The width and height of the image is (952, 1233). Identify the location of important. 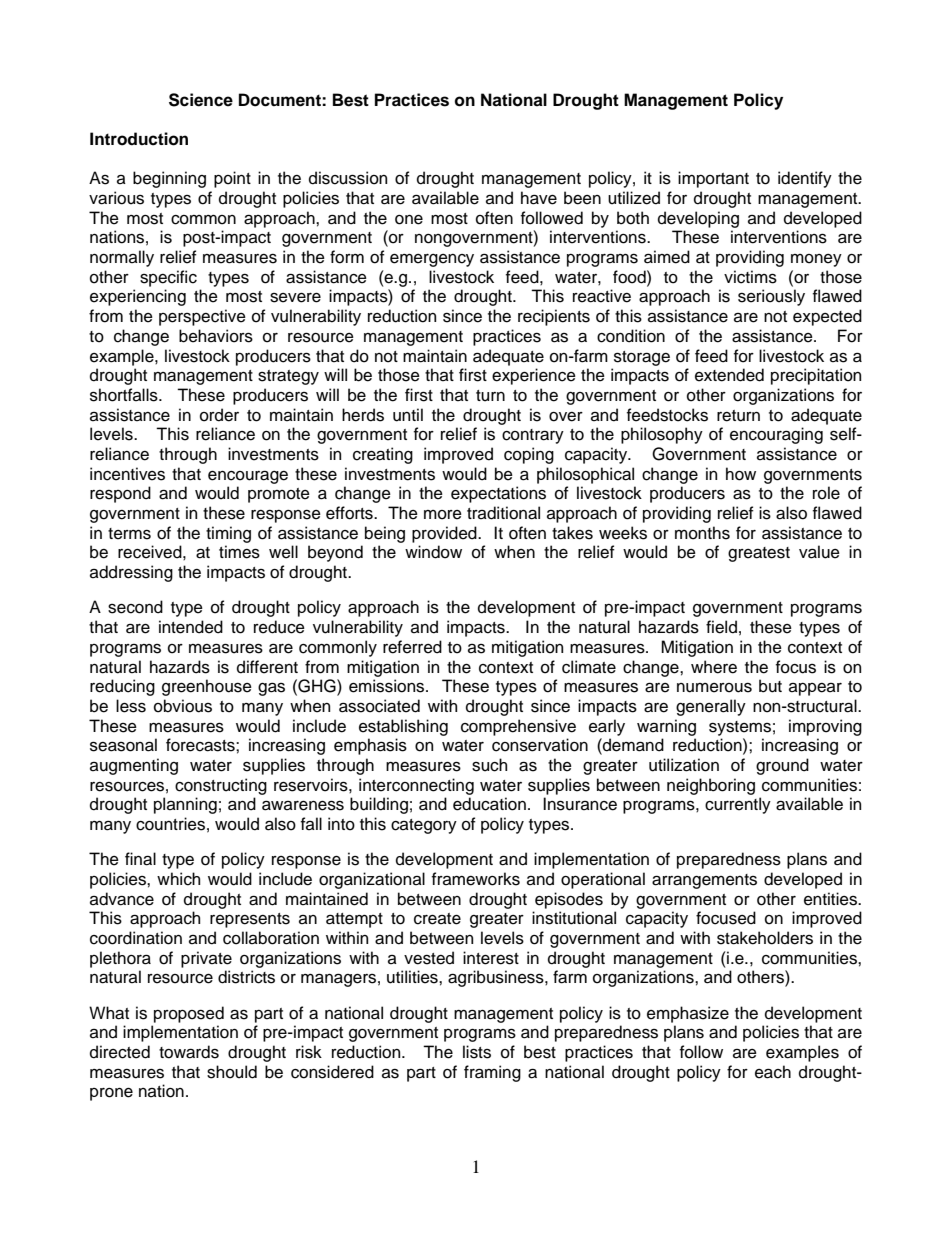
(713, 179).
